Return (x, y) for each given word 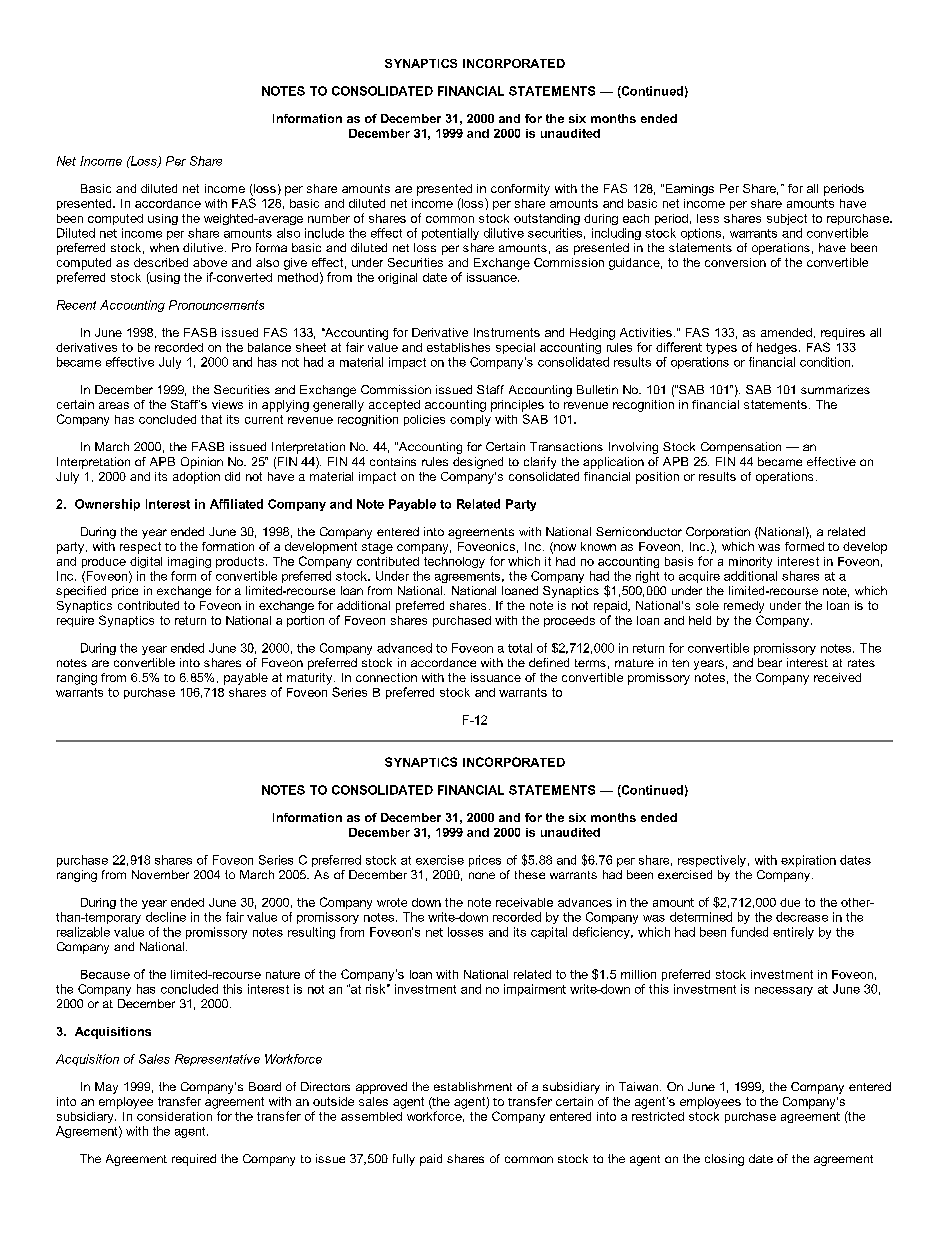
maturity (311, 679)
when (164, 247)
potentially (450, 234)
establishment (473, 1086)
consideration (174, 1116)
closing (724, 1160)
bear (770, 662)
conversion (735, 262)
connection (386, 677)
